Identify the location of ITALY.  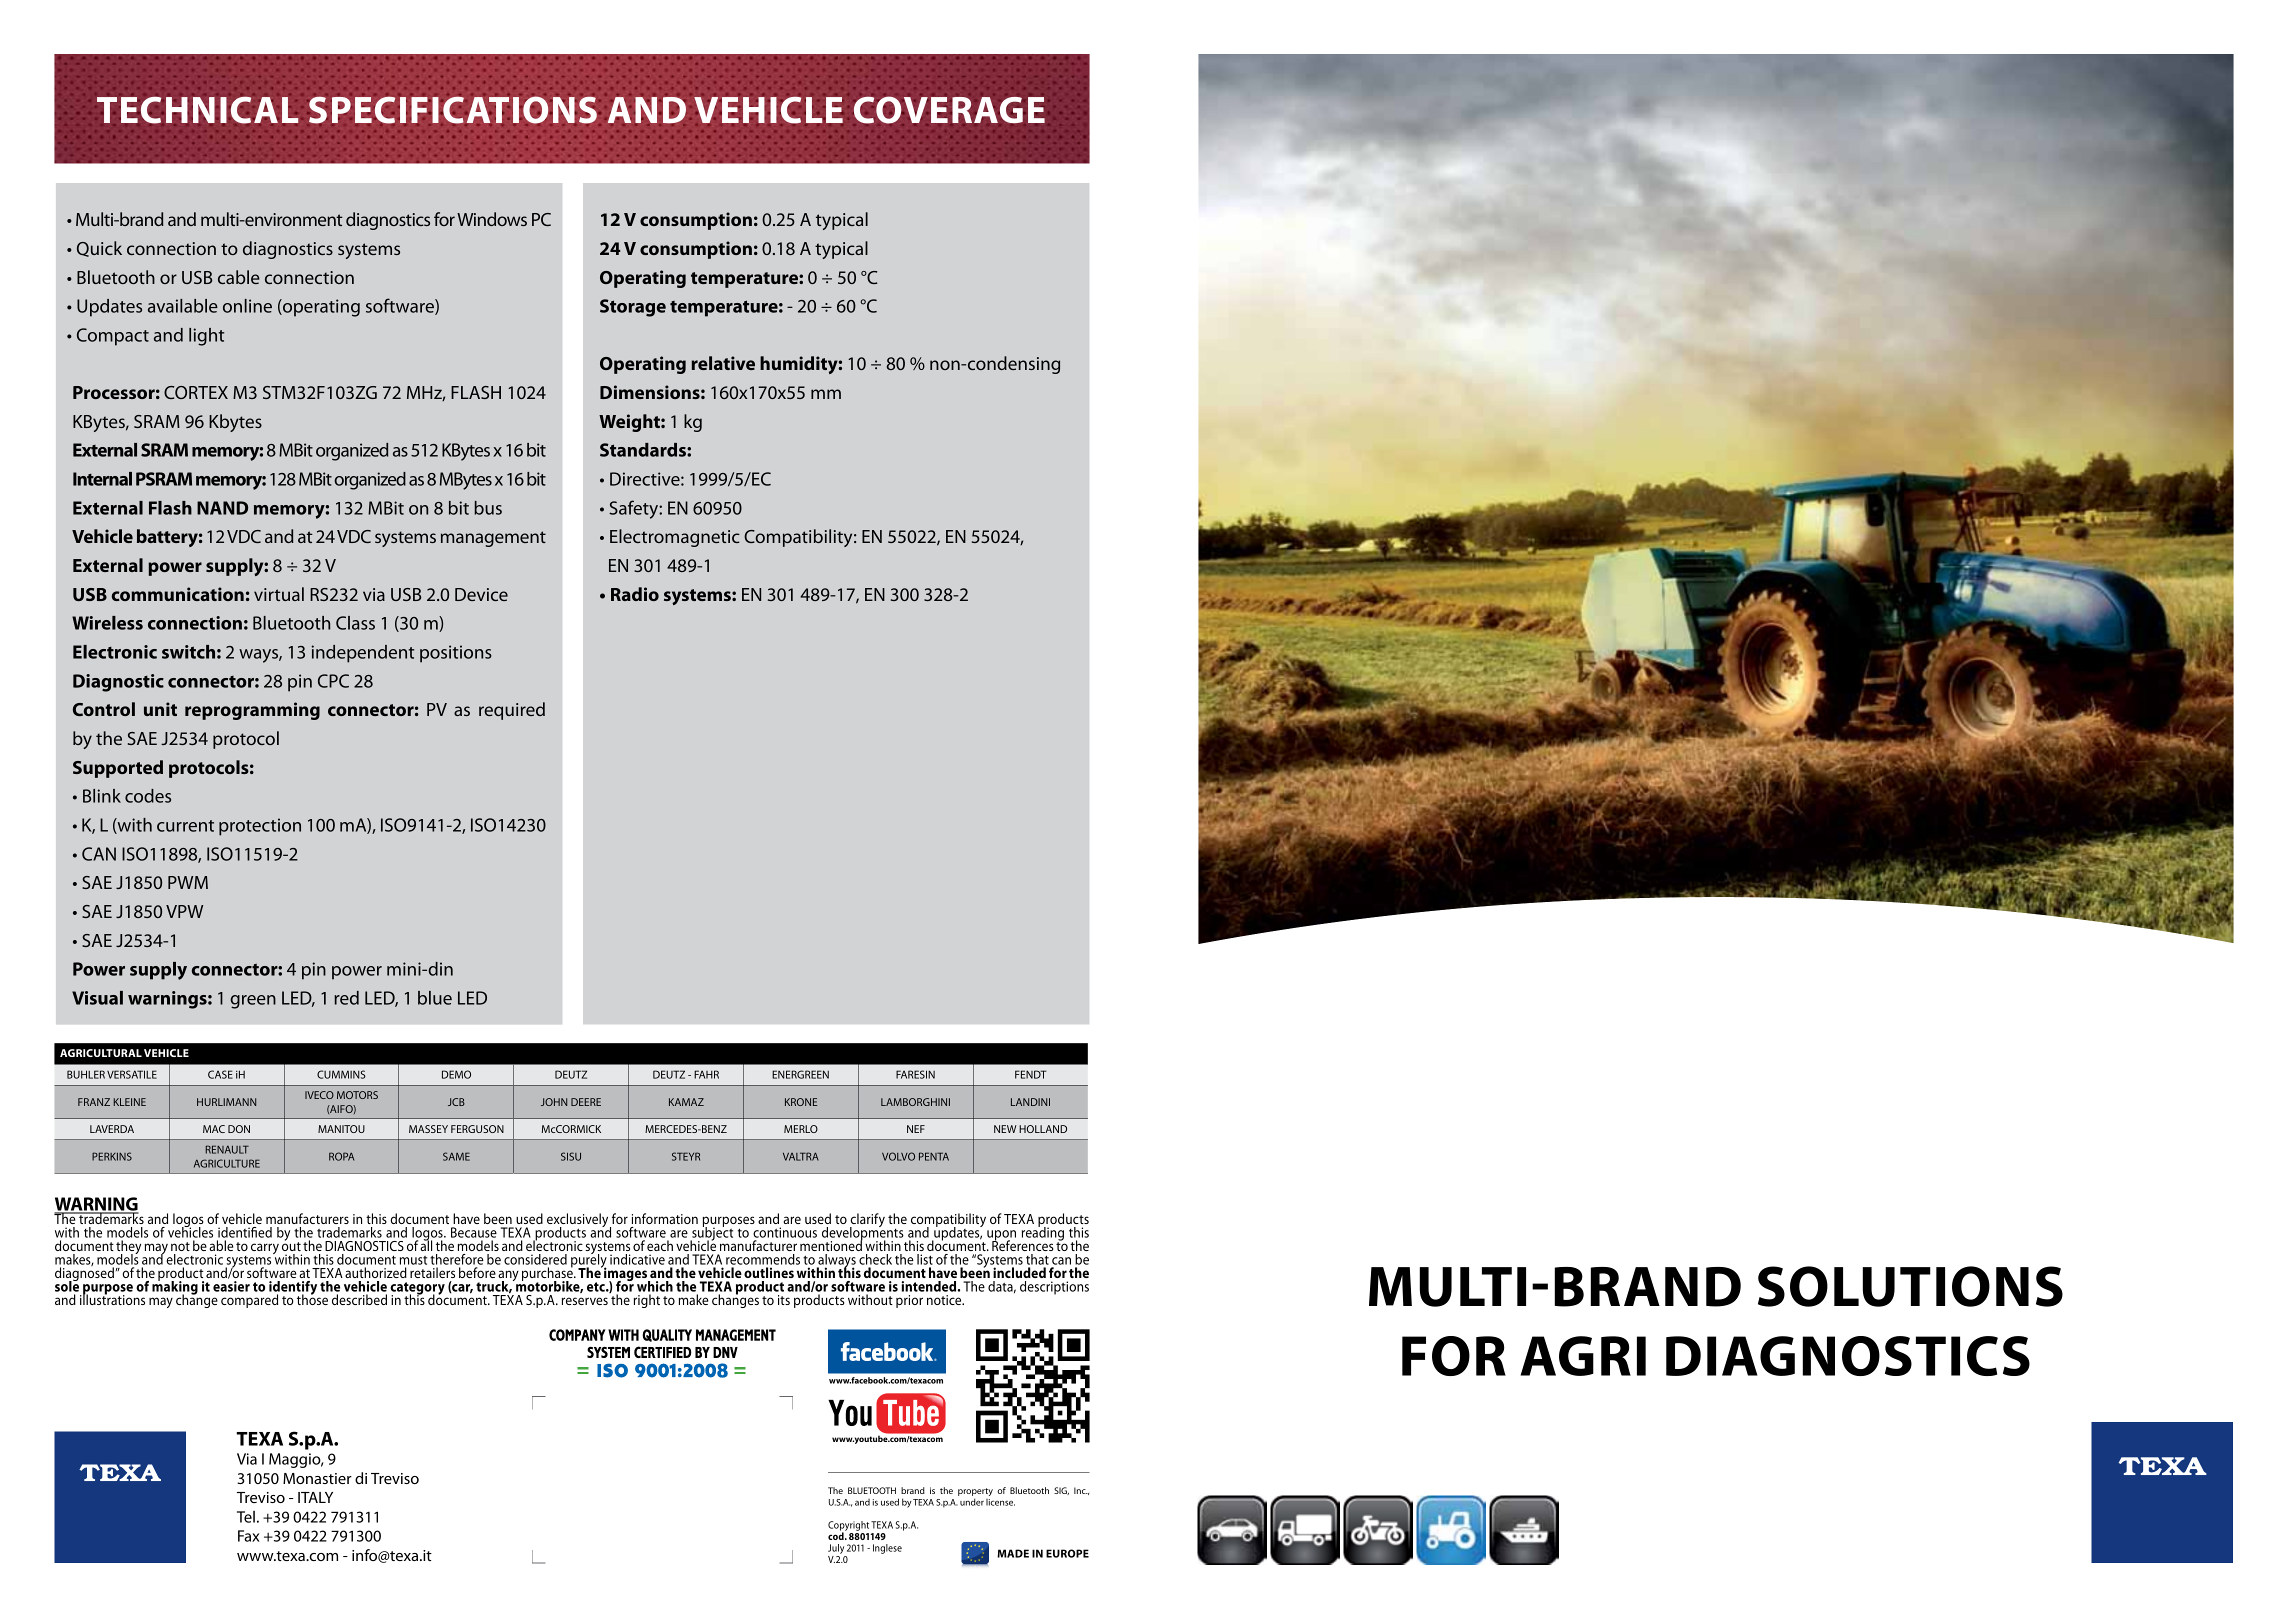
(315, 1497).
